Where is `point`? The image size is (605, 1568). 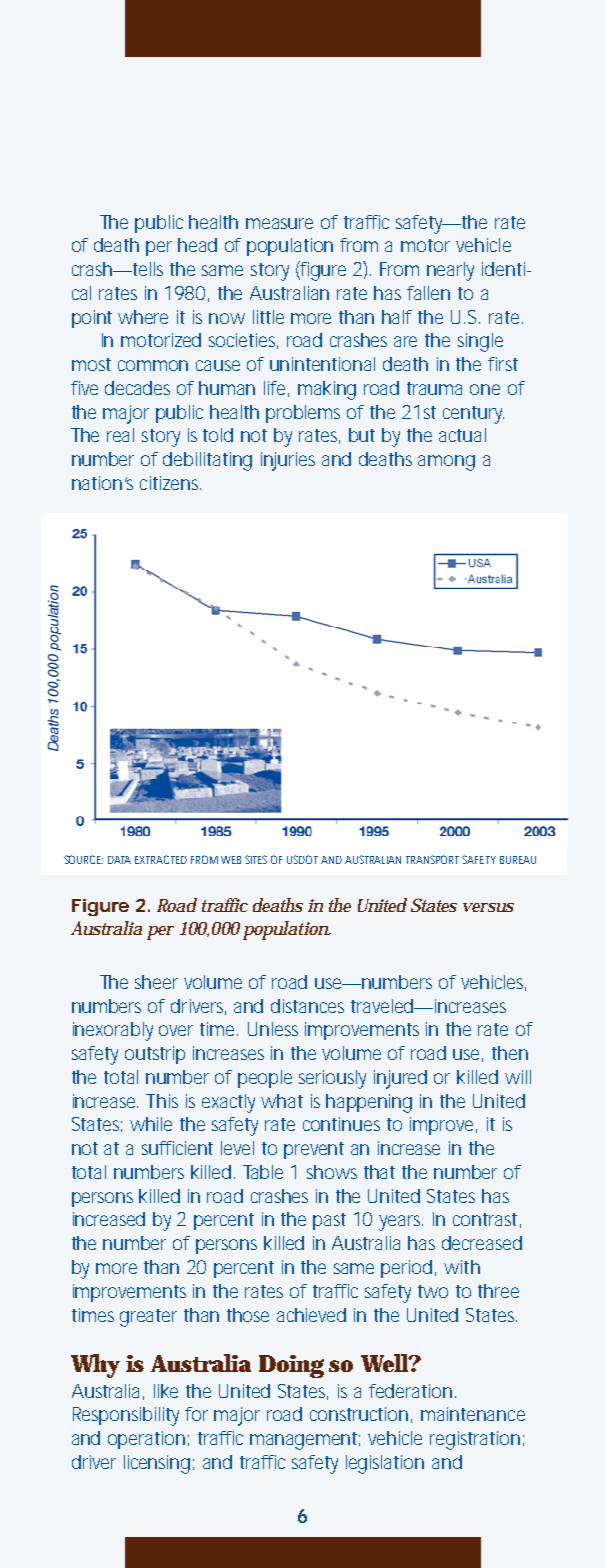 point is located at coordinates (92, 319).
